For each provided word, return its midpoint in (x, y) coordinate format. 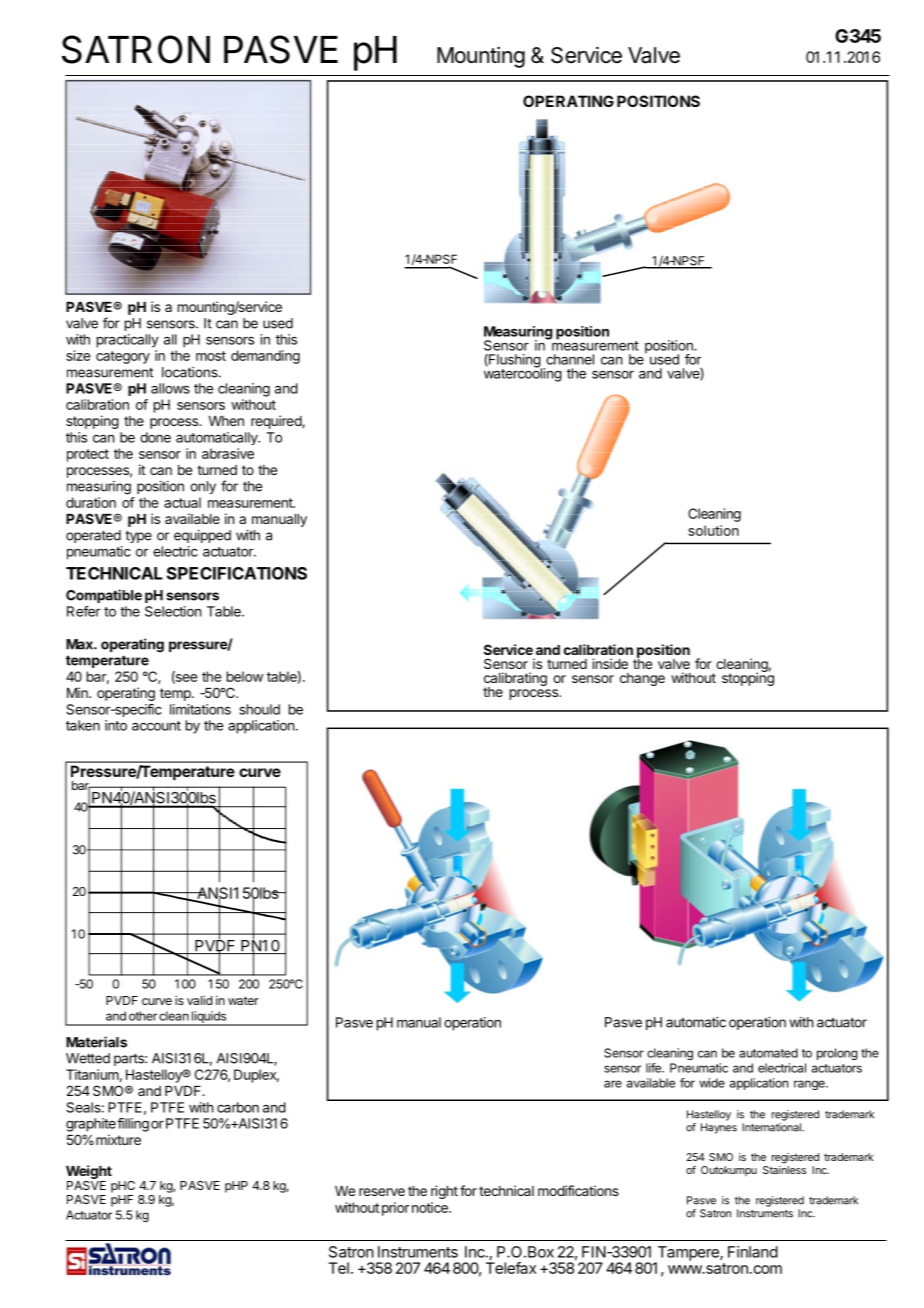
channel (570, 359)
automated (768, 1053)
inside (610, 663)
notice (431, 1207)
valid (199, 1000)
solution (713, 530)
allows (170, 388)
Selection (173, 611)
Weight (89, 1172)
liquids (208, 1018)
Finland (753, 1252)
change (642, 679)
